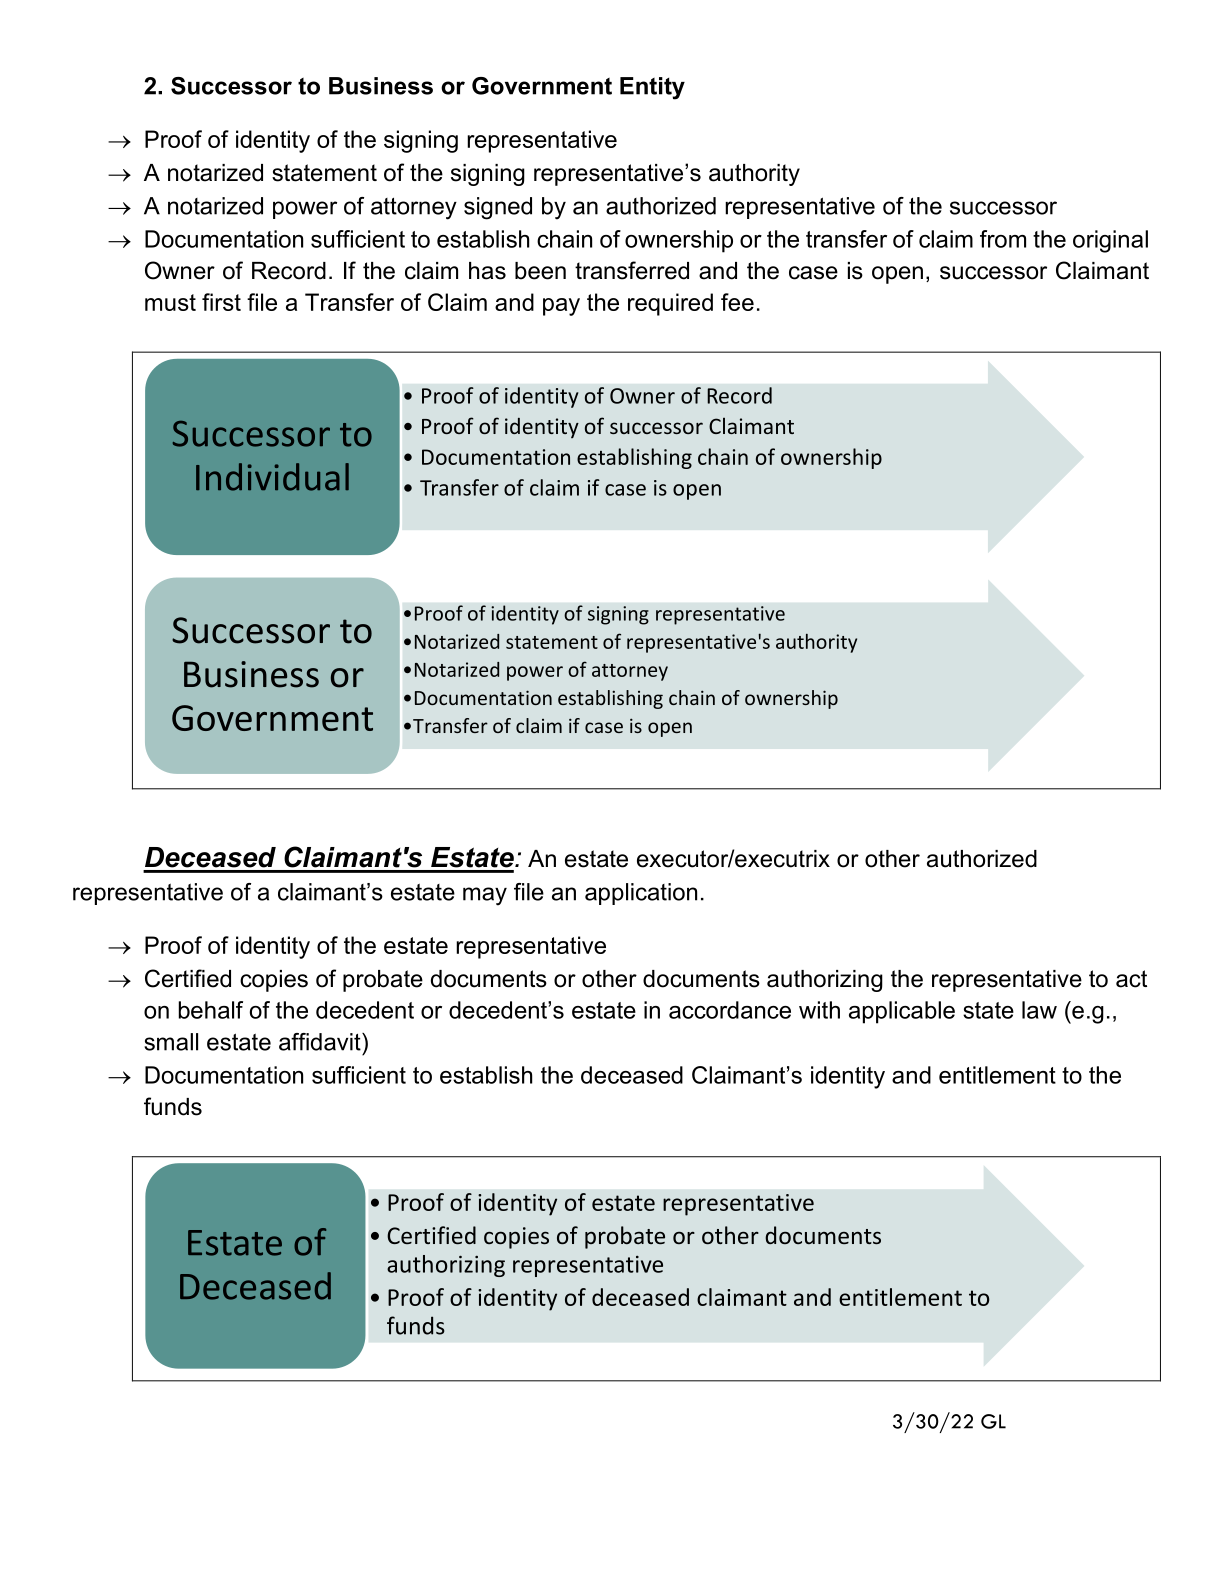 Image resolution: width=1221 pixels, height=1580 pixels. I want to click on accordance, so click(730, 1010).
